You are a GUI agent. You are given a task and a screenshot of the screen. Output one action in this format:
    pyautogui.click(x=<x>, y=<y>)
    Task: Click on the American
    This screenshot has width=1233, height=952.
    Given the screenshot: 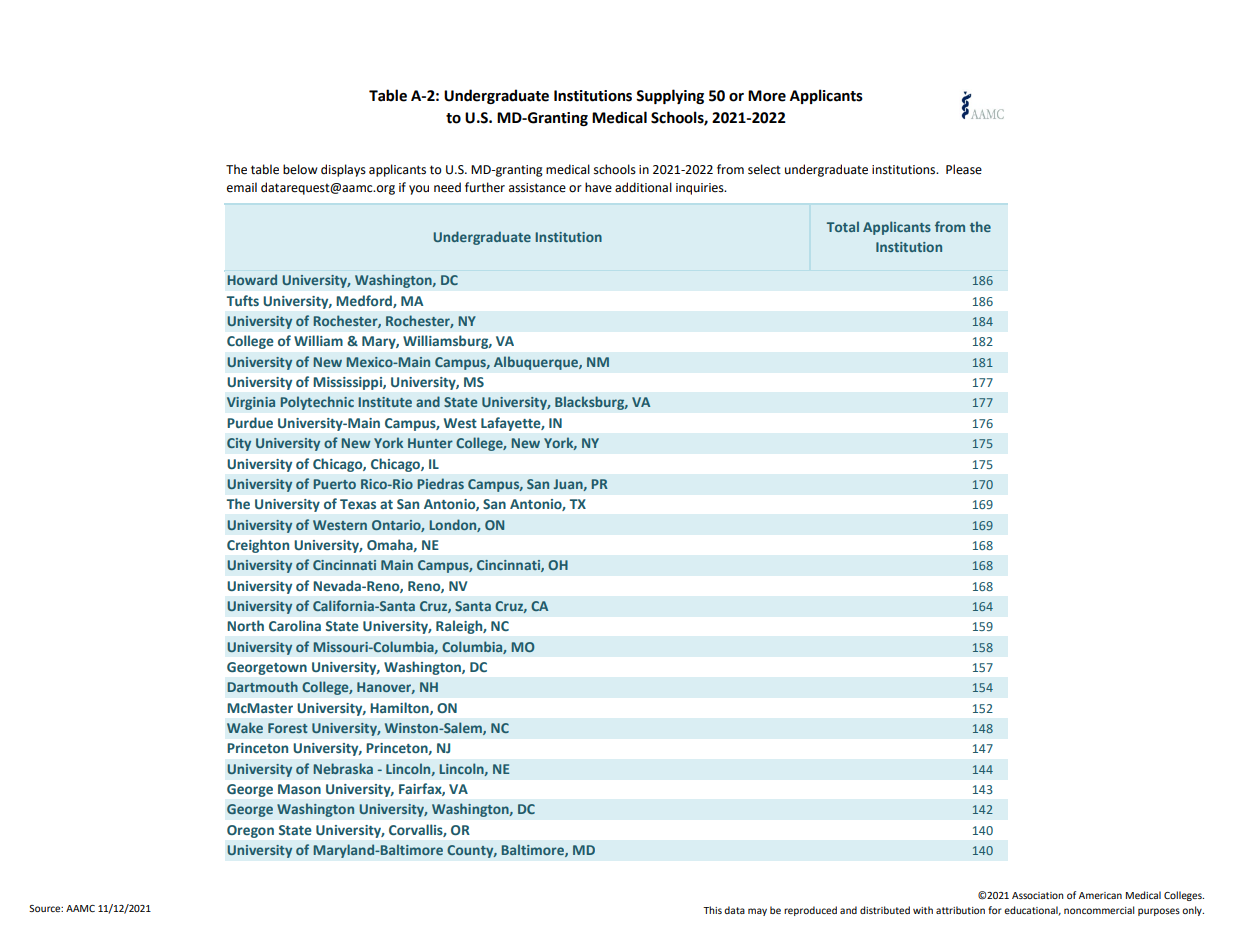 What is the action you would take?
    pyautogui.click(x=1100, y=895)
